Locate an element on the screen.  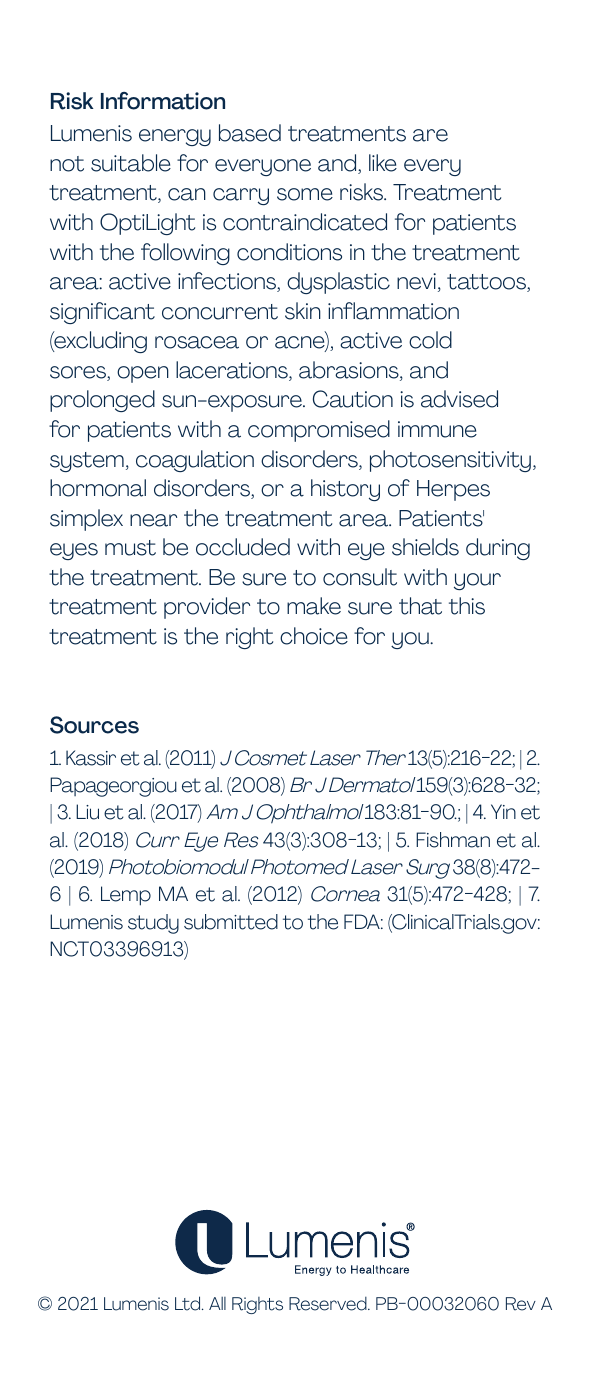
suitable is located at coordinates (131, 163).
